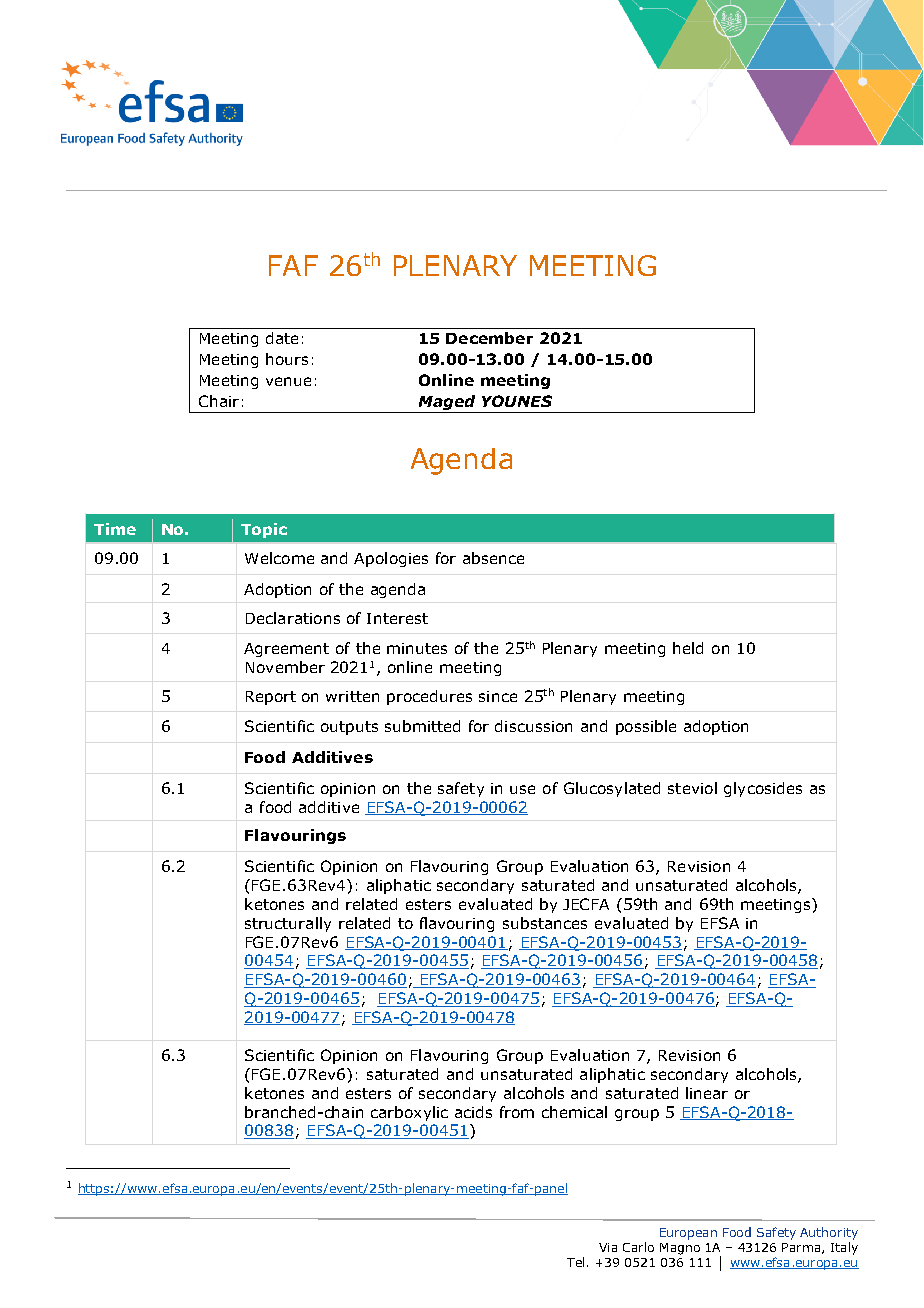 This screenshot has height=1308, width=924. What do you see at coordinates (707, 1093) in the screenshot?
I see `linear` at bounding box center [707, 1093].
